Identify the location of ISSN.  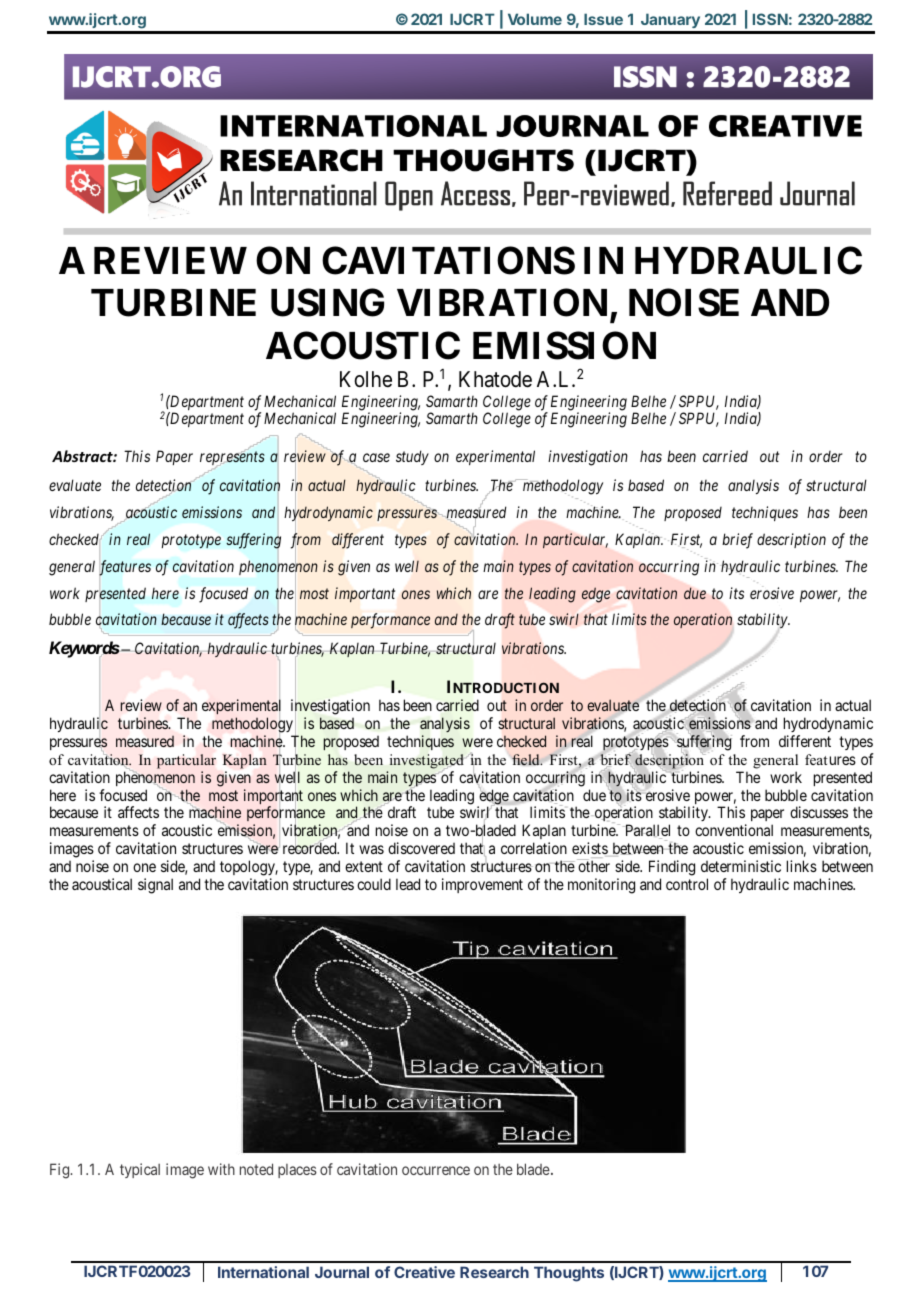
(770, 19).
